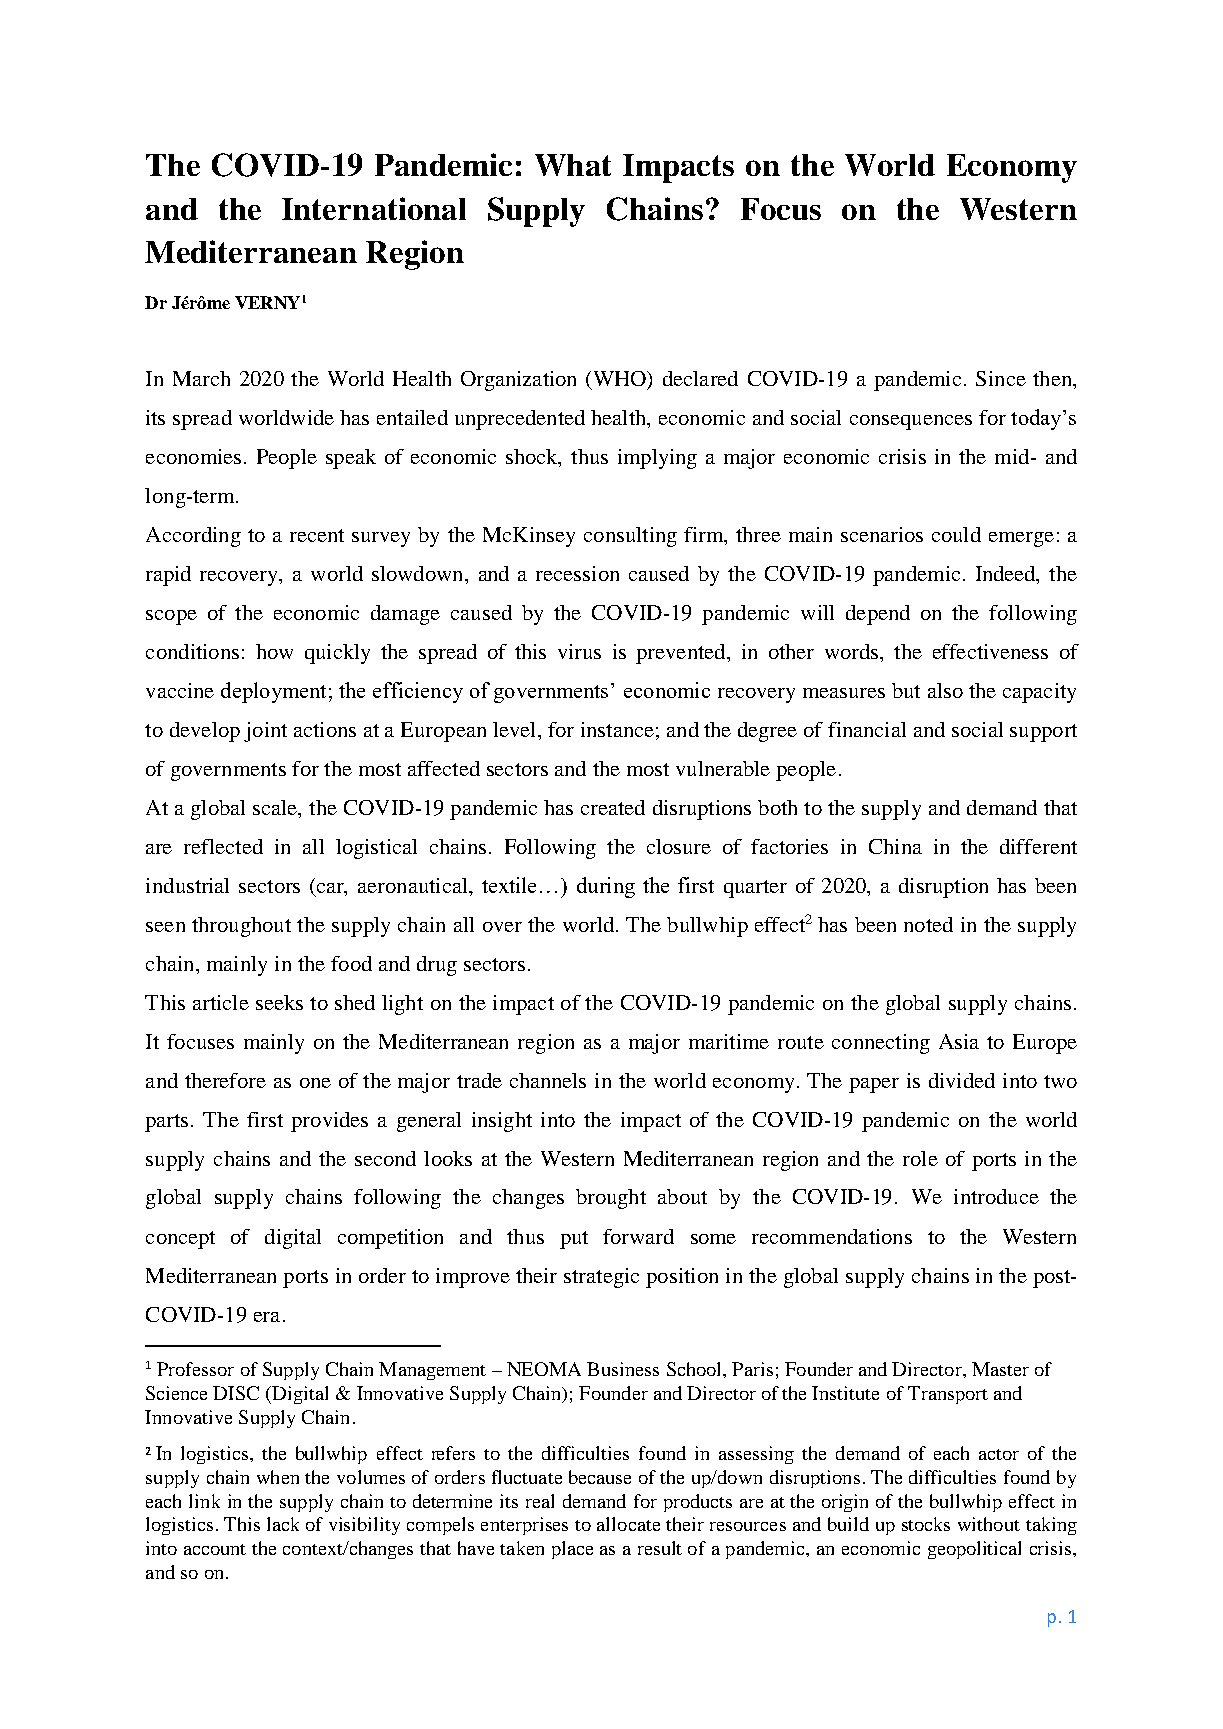  What do you see at coordinates (223, 846) in the document?
I see `reflected` at bounding box center [223, 846].
